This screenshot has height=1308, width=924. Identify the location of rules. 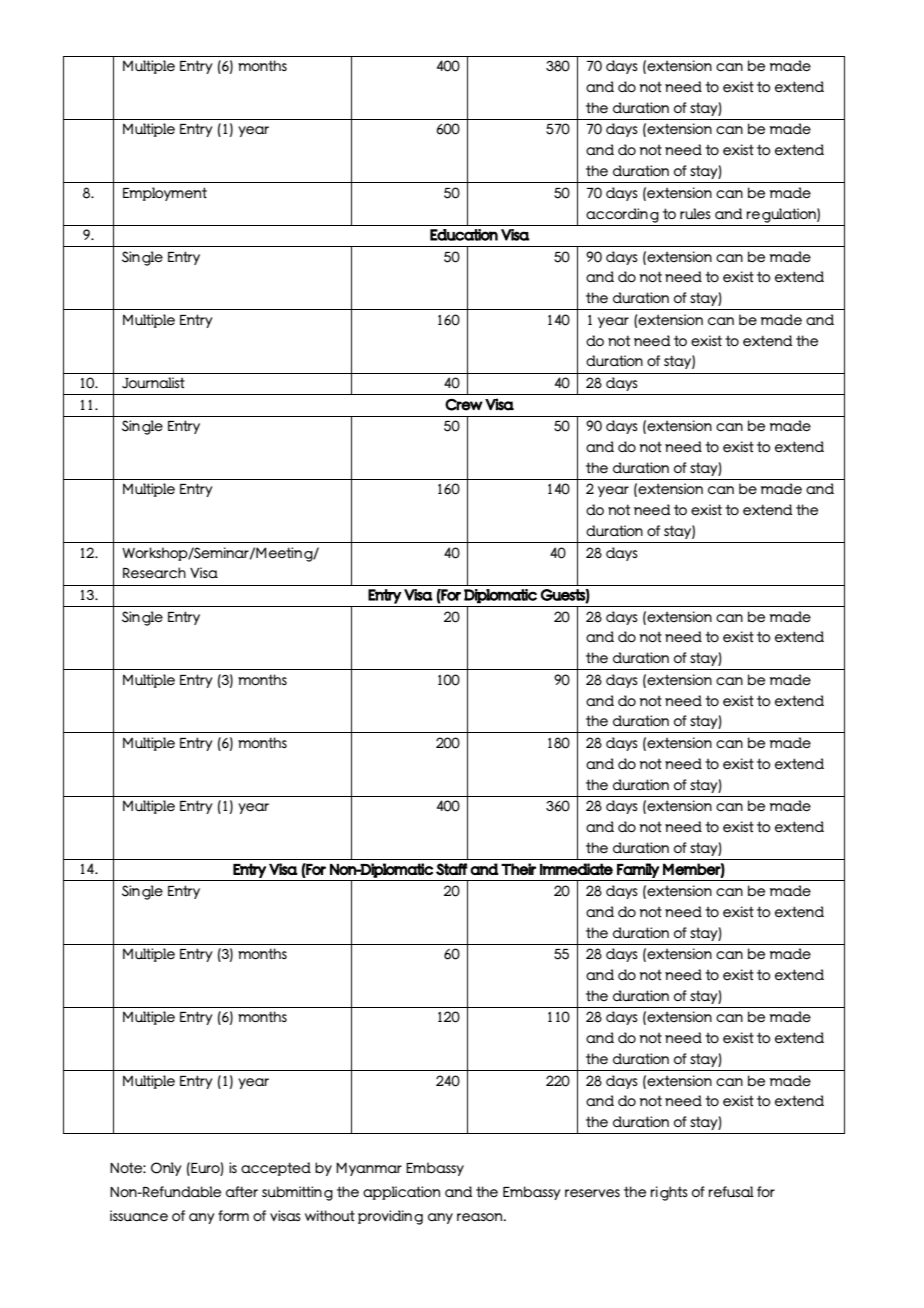
(695, 213).
